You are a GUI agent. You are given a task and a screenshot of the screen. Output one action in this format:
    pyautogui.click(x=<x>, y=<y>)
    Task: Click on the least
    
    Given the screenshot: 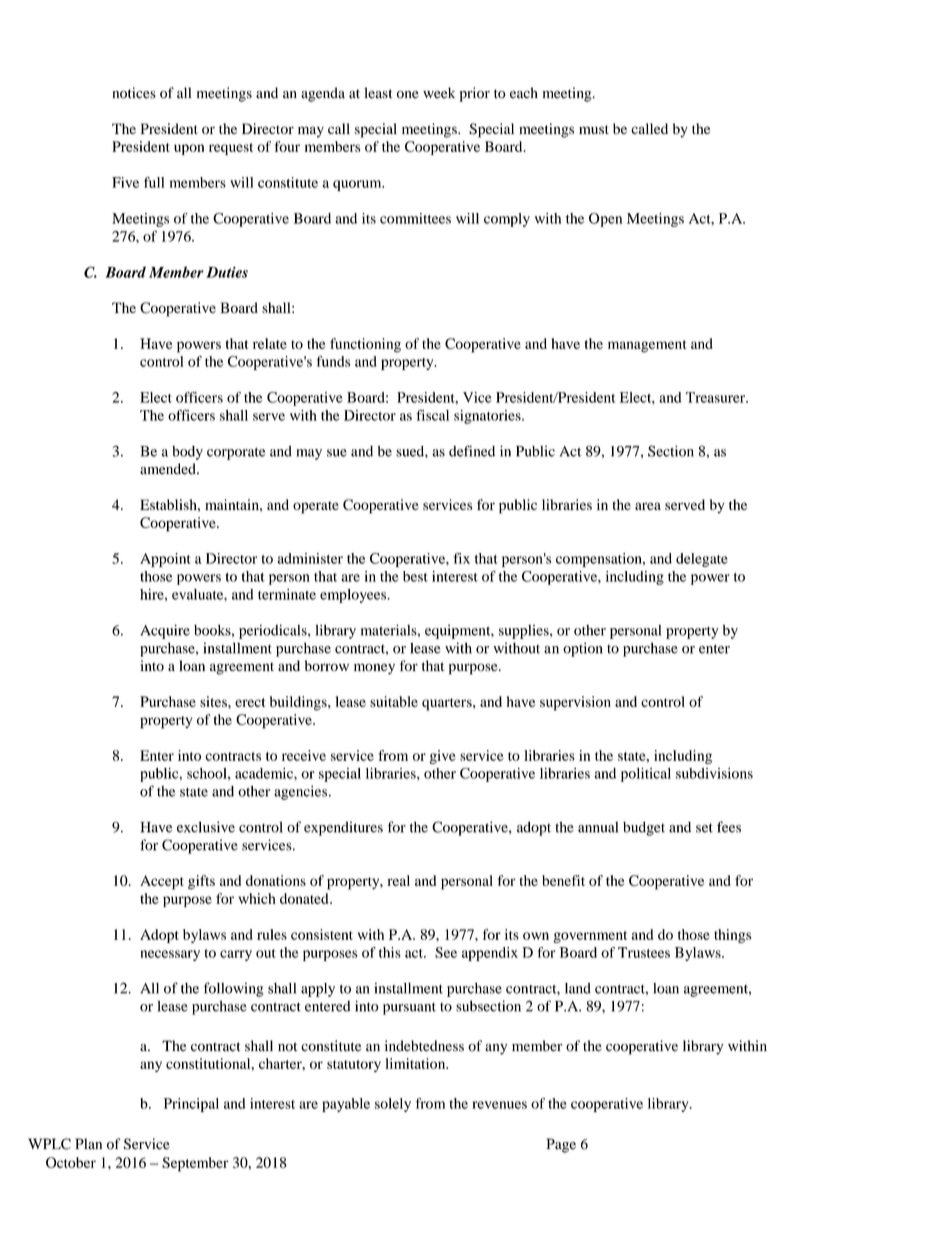 What is the action you would take?
    pyautogui.click(x=378, y=93)
